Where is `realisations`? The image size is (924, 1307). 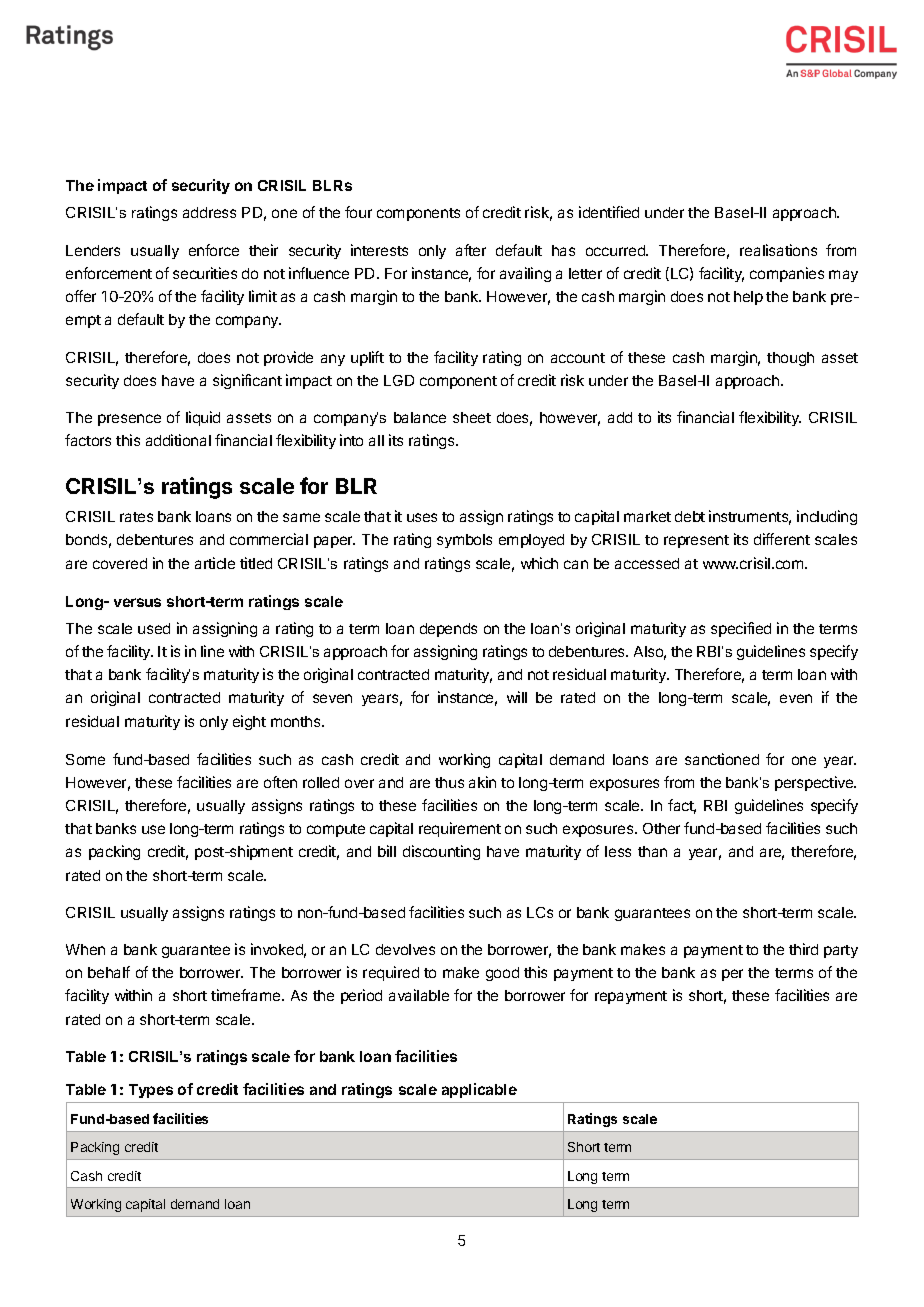
realisations is located at coordinates (778, 250).
